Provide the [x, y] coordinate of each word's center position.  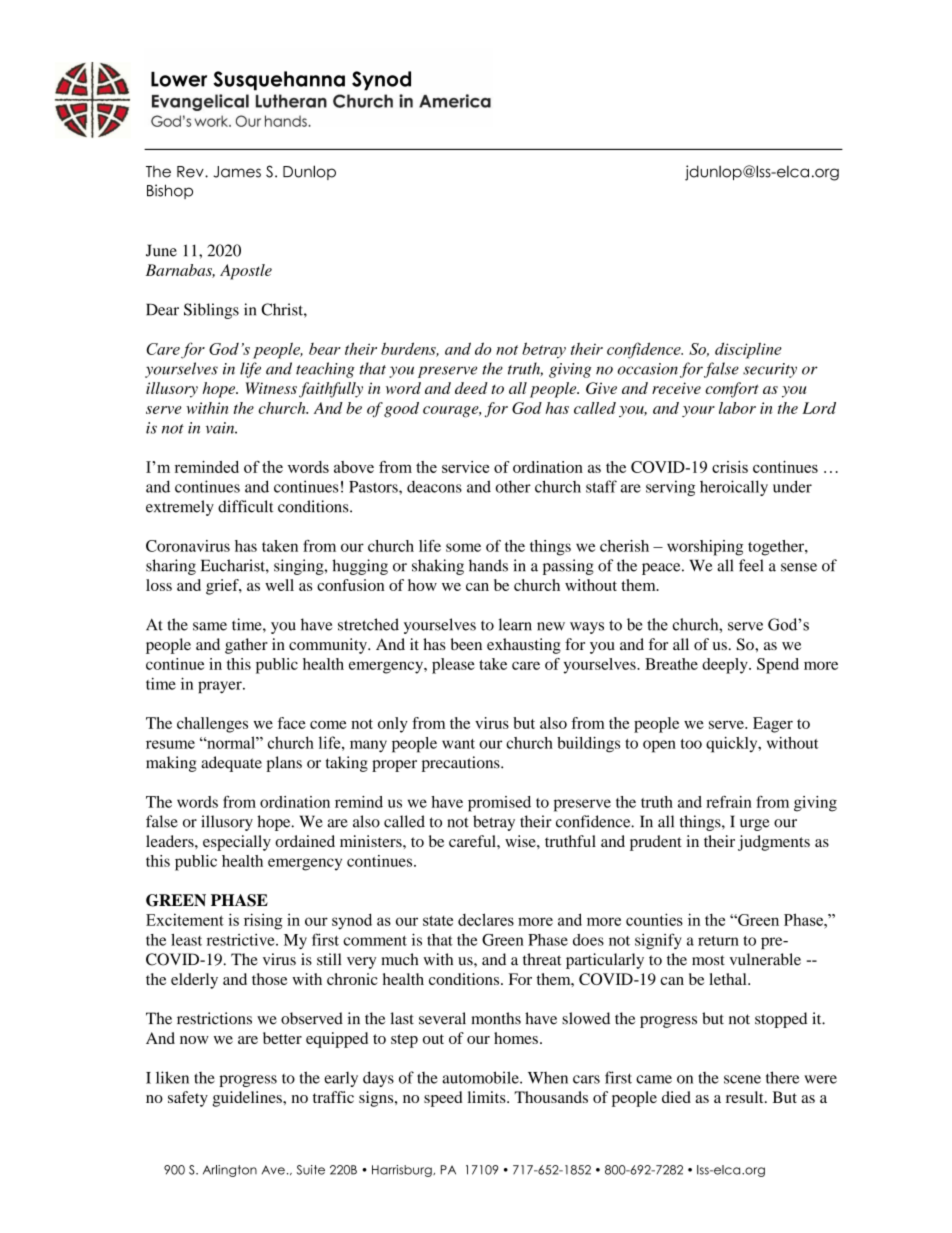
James [237, 172]
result [746, 1097]
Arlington [230, 1171]
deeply [726, 666]
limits [487, 1097]
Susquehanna [279, 81]
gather [246, 646]
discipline [748, 350]
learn [515, 624]
